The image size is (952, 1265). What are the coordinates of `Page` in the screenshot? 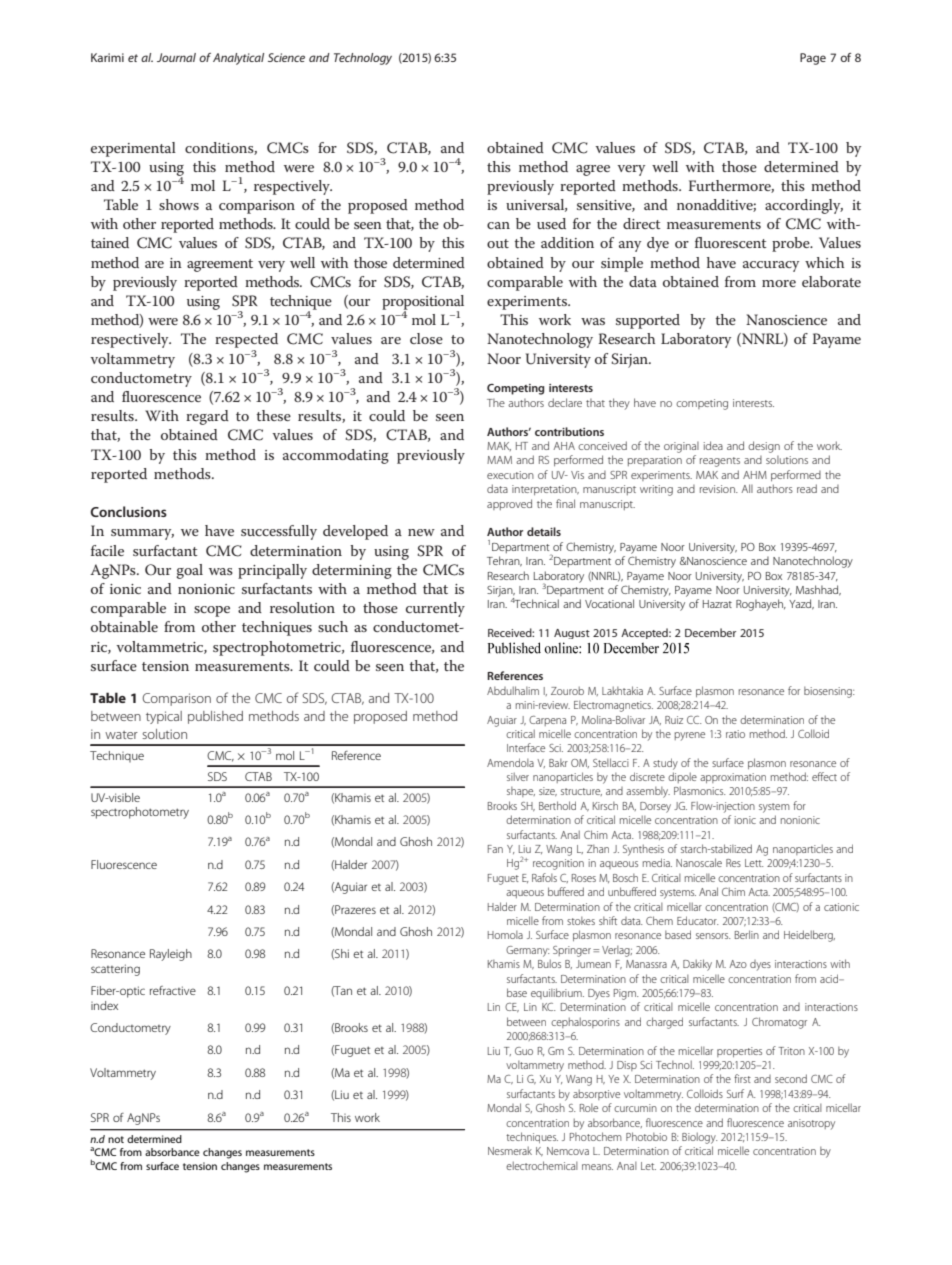 It's located at (813, 59).
